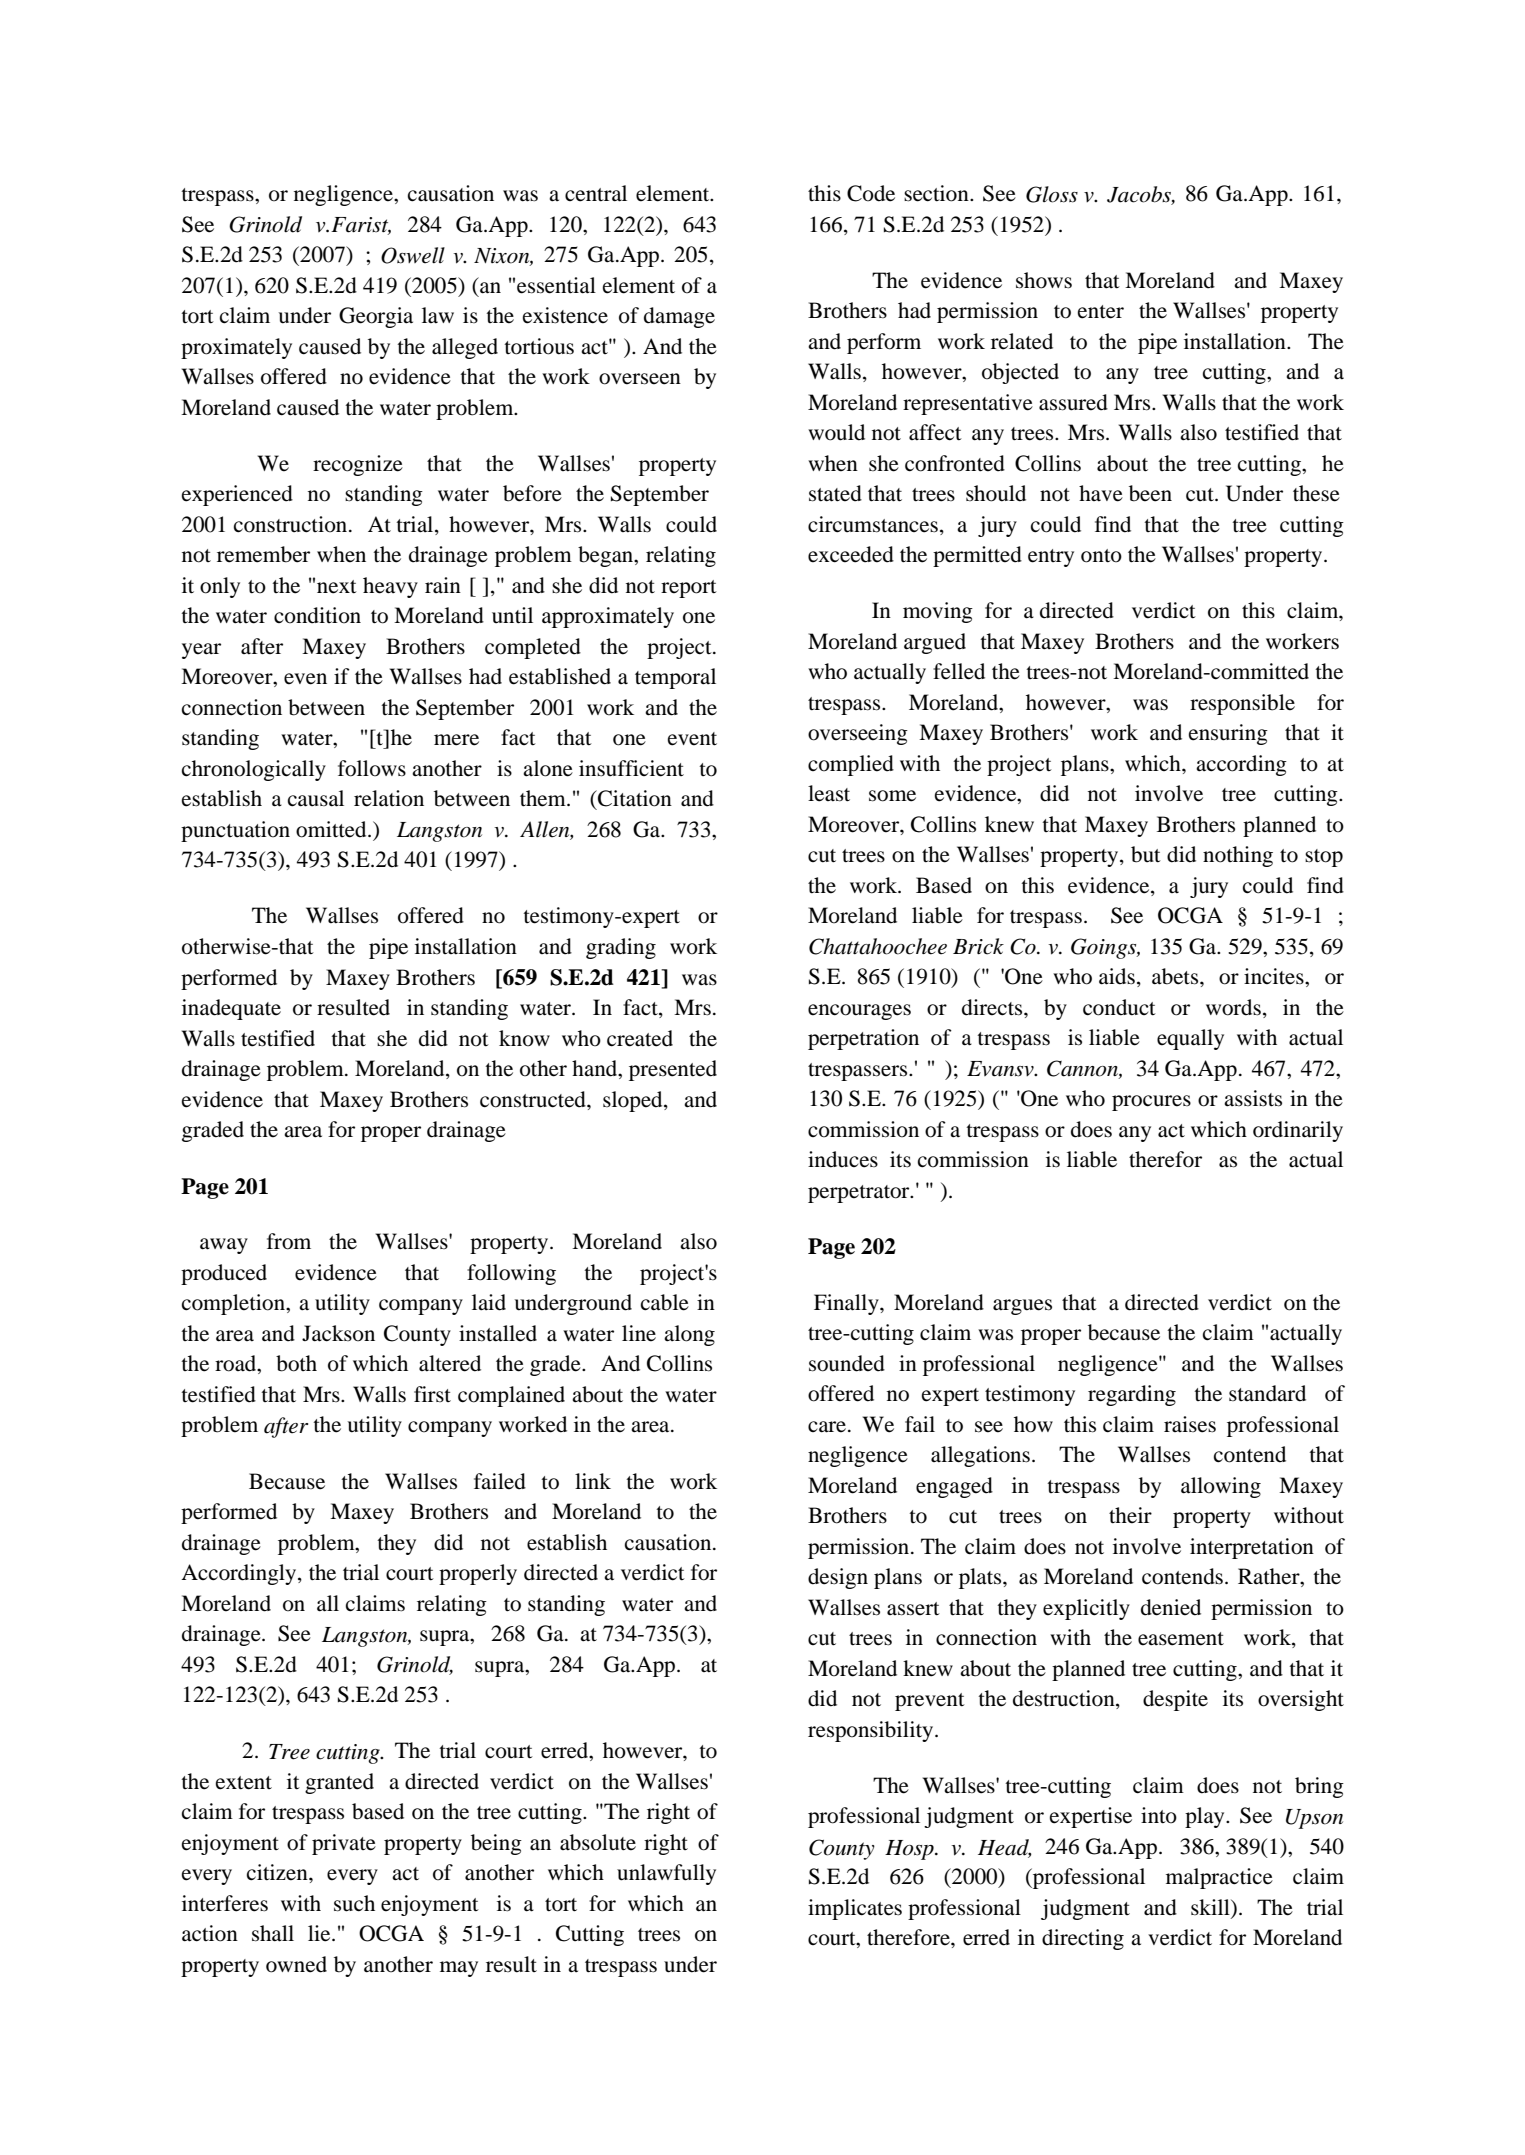  What do you see at coordinates (1101, 312) in the screenshot?
I see `enter` at bounding box center [1101, 312].
